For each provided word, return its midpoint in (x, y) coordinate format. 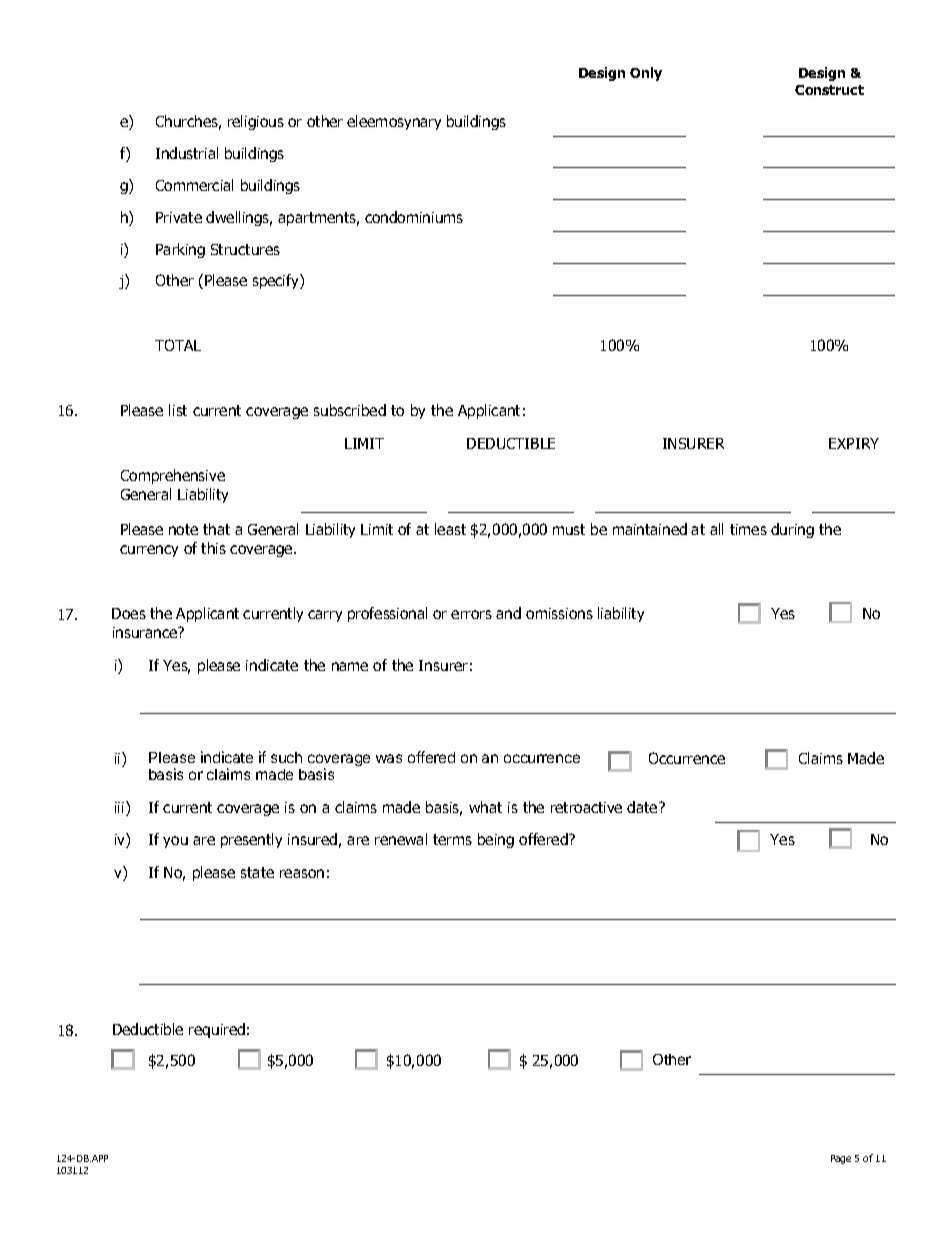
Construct (829, 90)
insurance (146, 632)
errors (471, 614)
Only (646, 74)
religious (256, 122)
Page (841, 1159)
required (217, 1030)
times (748, 529)
